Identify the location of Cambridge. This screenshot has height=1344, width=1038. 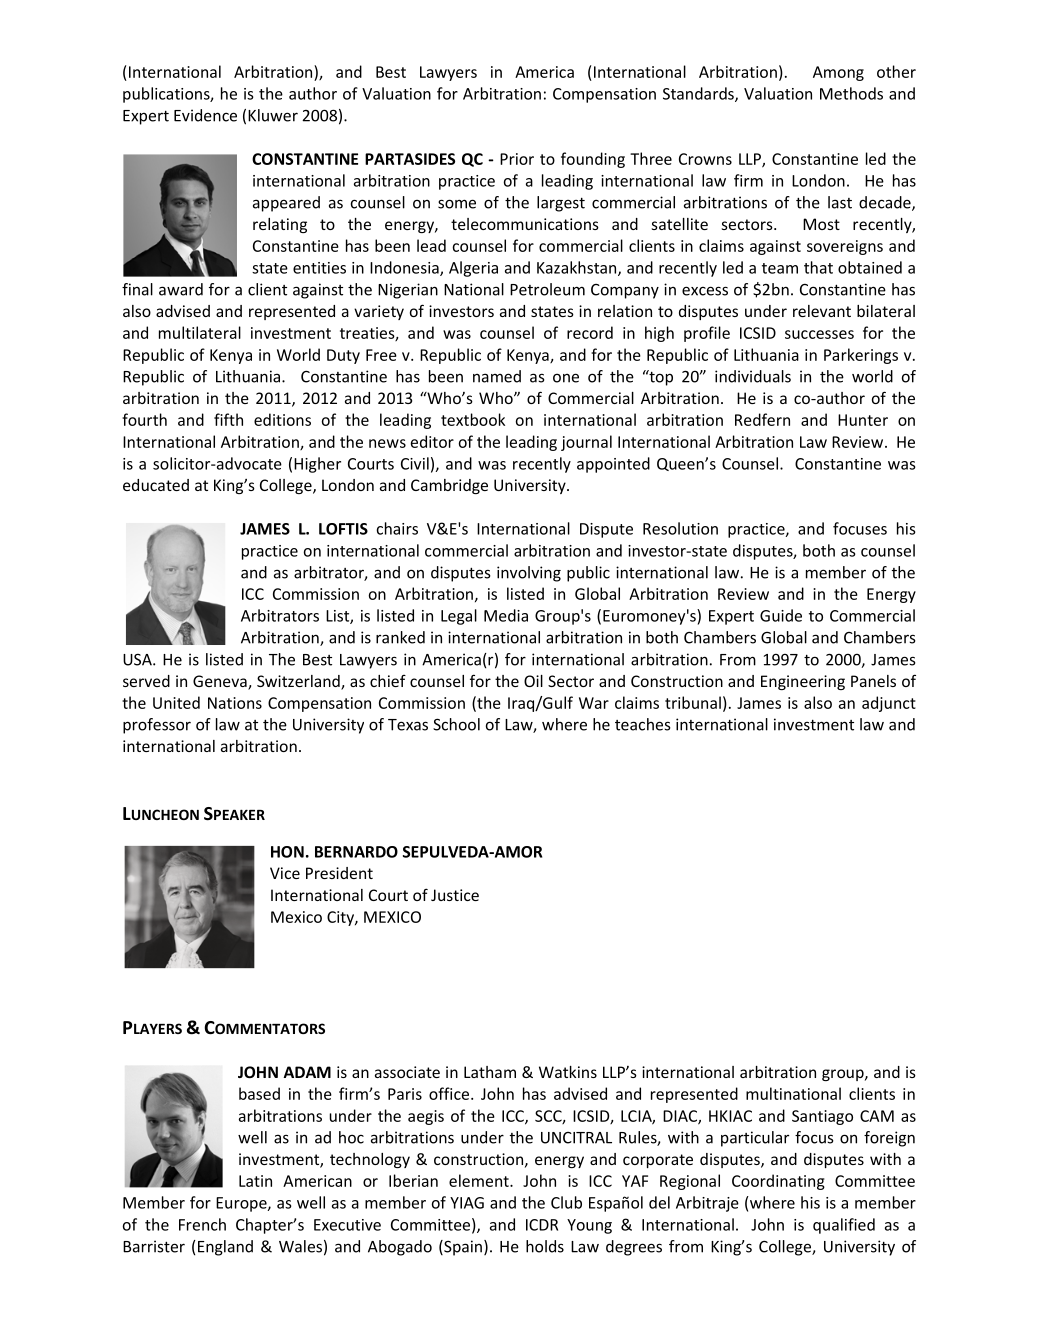
(449, 486).
